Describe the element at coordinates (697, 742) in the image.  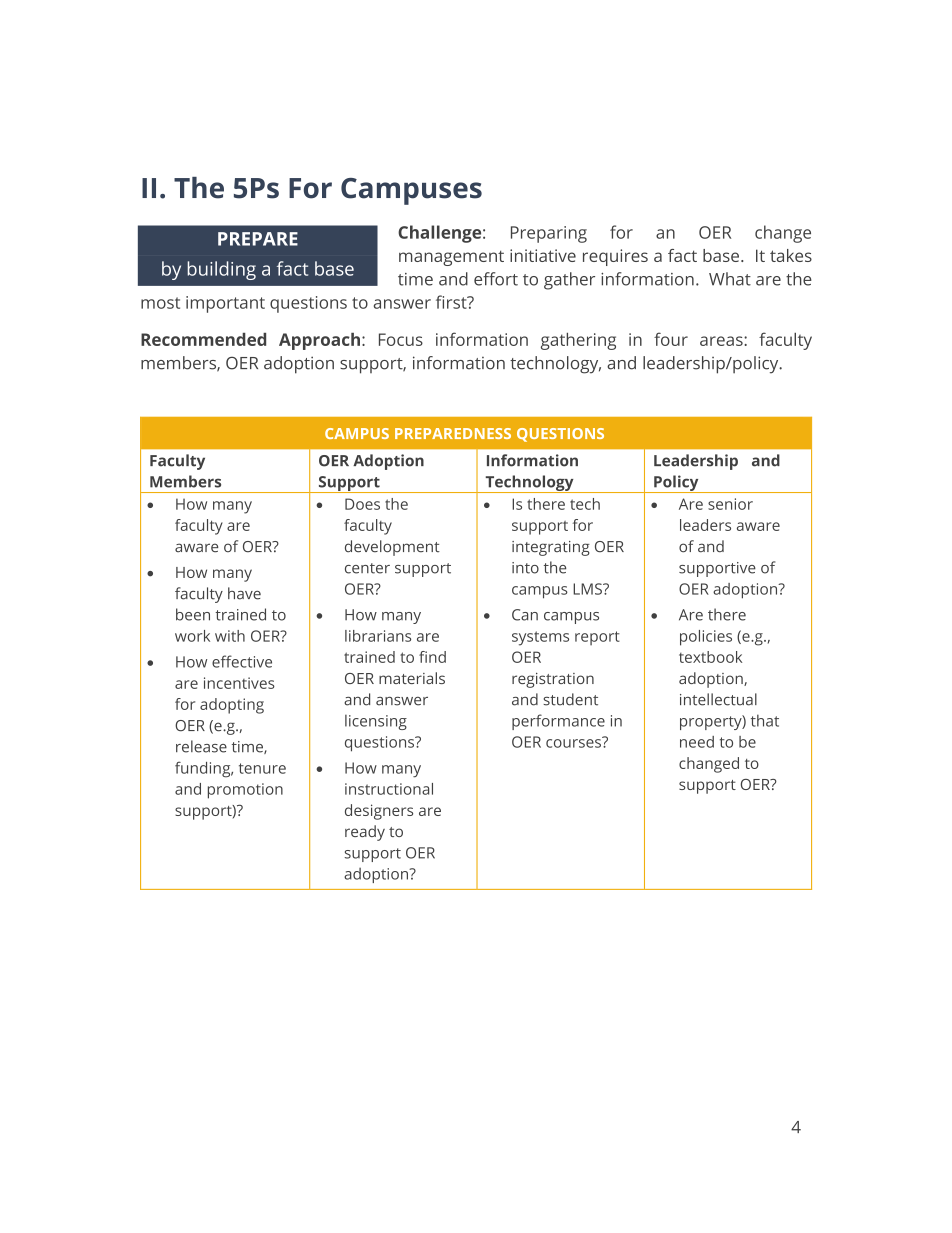
I see `need` at that location.
